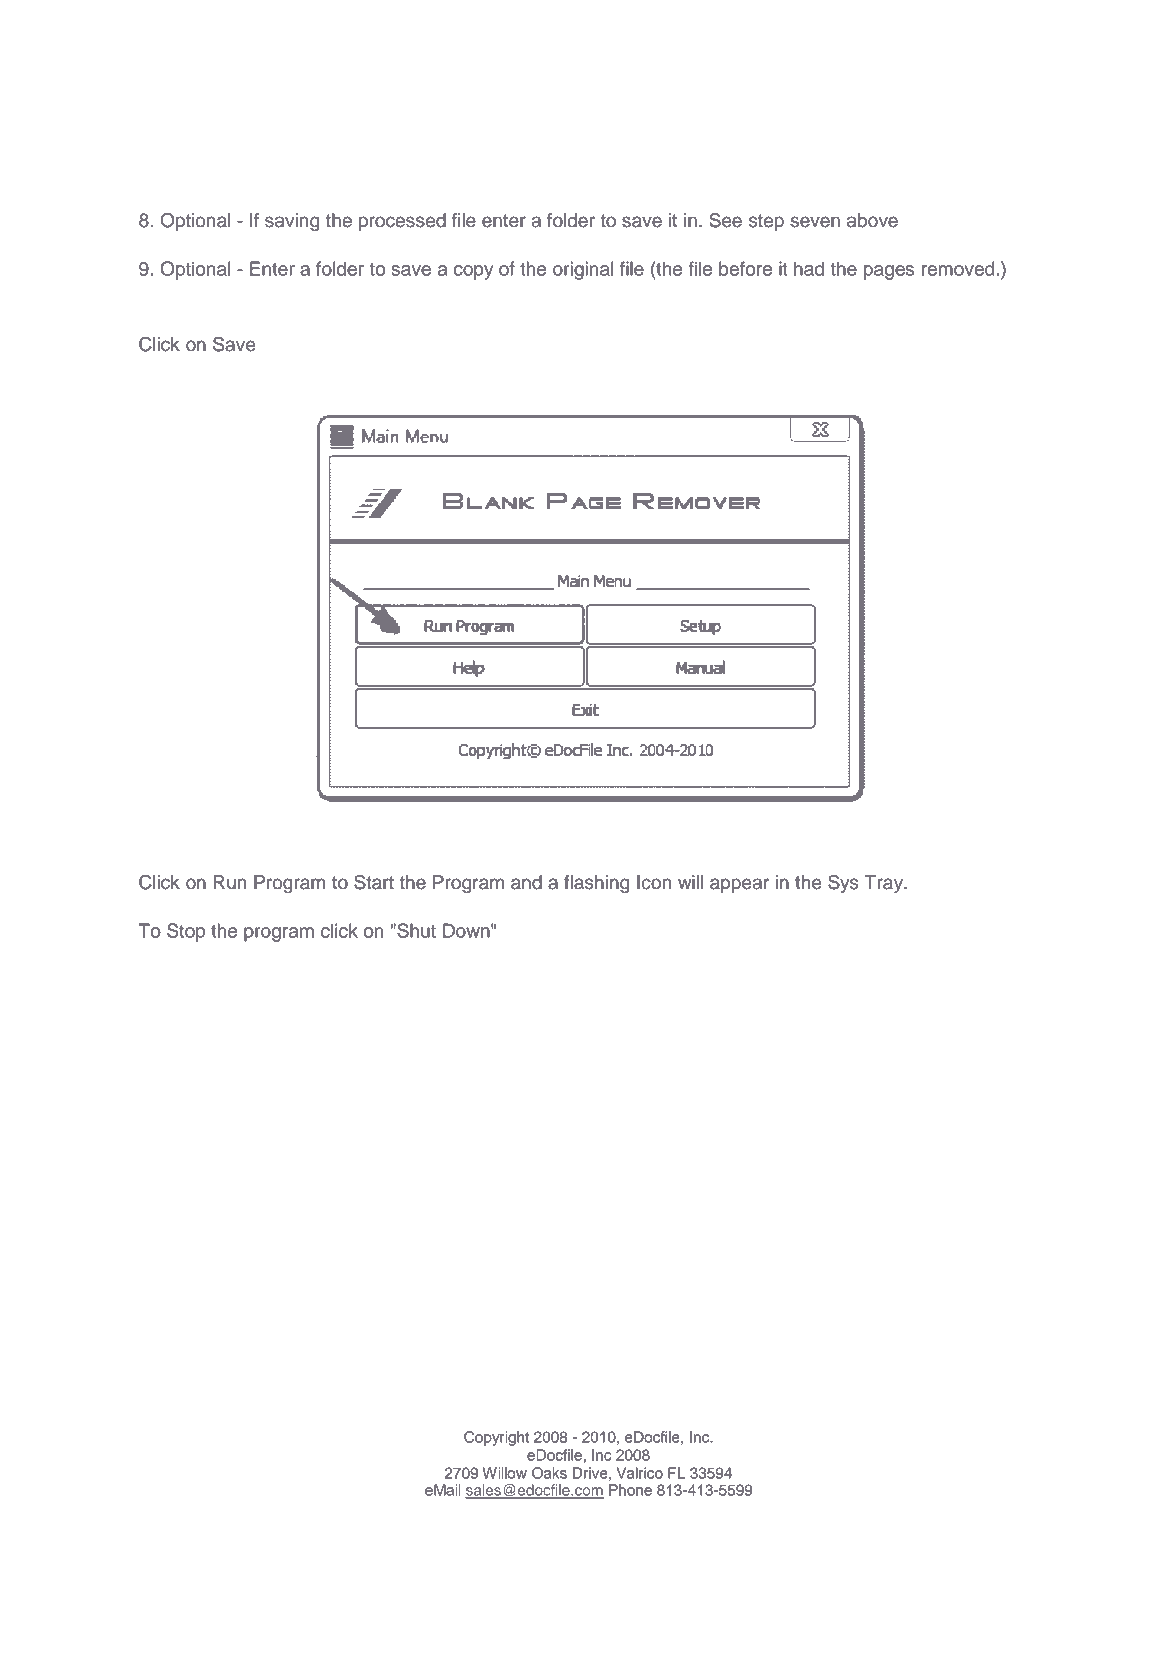 This screenshot has width=1176, height=1665. What do you see at coordinates (583, 270) in the screenshot?
I see `original` at bounding box center [583, 270].
